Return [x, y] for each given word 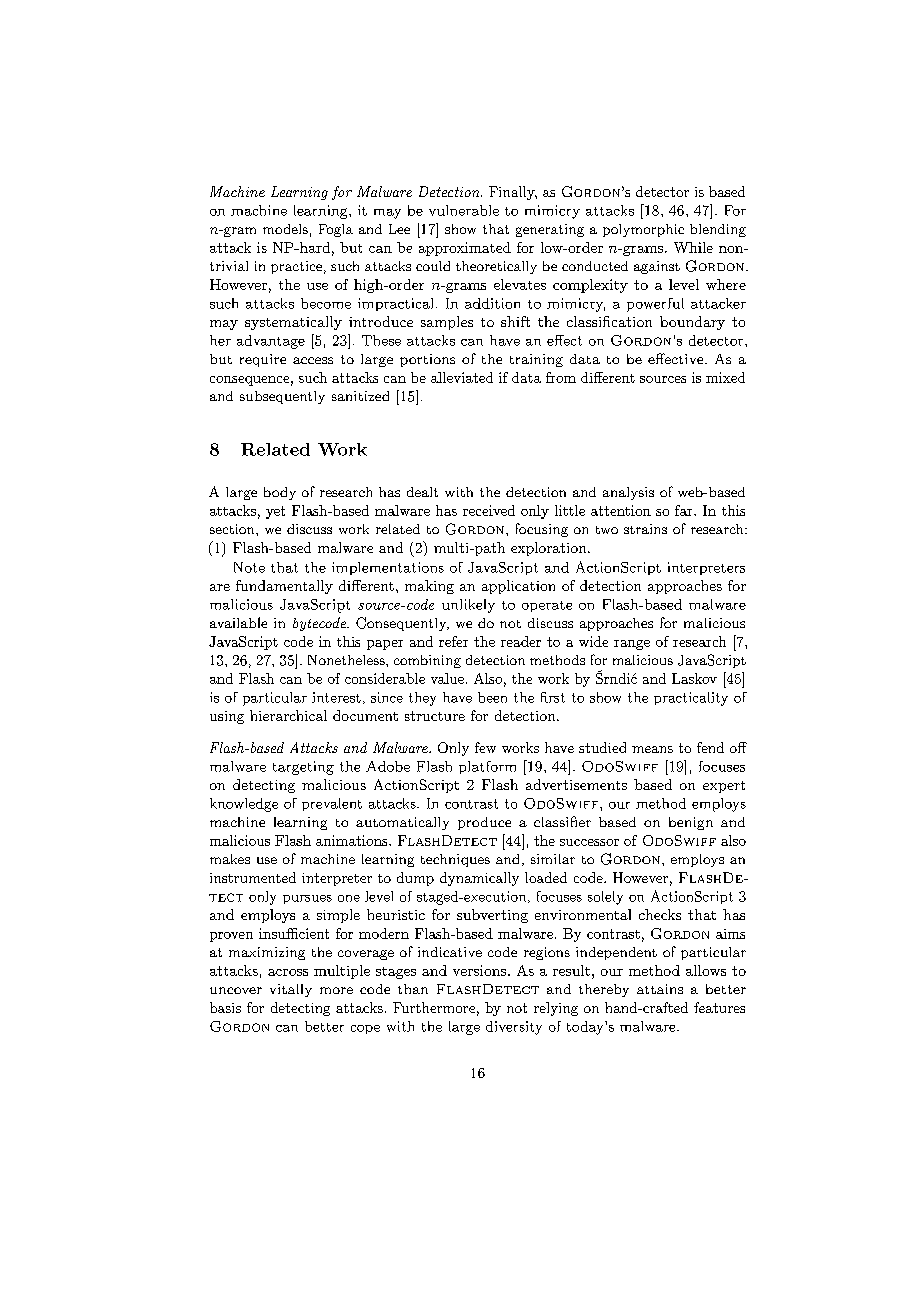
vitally [291, 990]
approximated [465, 249]
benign [691, 823]
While [693, 247]
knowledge [244, 805]
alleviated [462, 377]
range [632, 645]
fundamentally [284, 587]
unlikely [468, 606]
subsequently [282, 397]
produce [484, 823]
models [285, 229]
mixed [725, 377]
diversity [514, 1028]
